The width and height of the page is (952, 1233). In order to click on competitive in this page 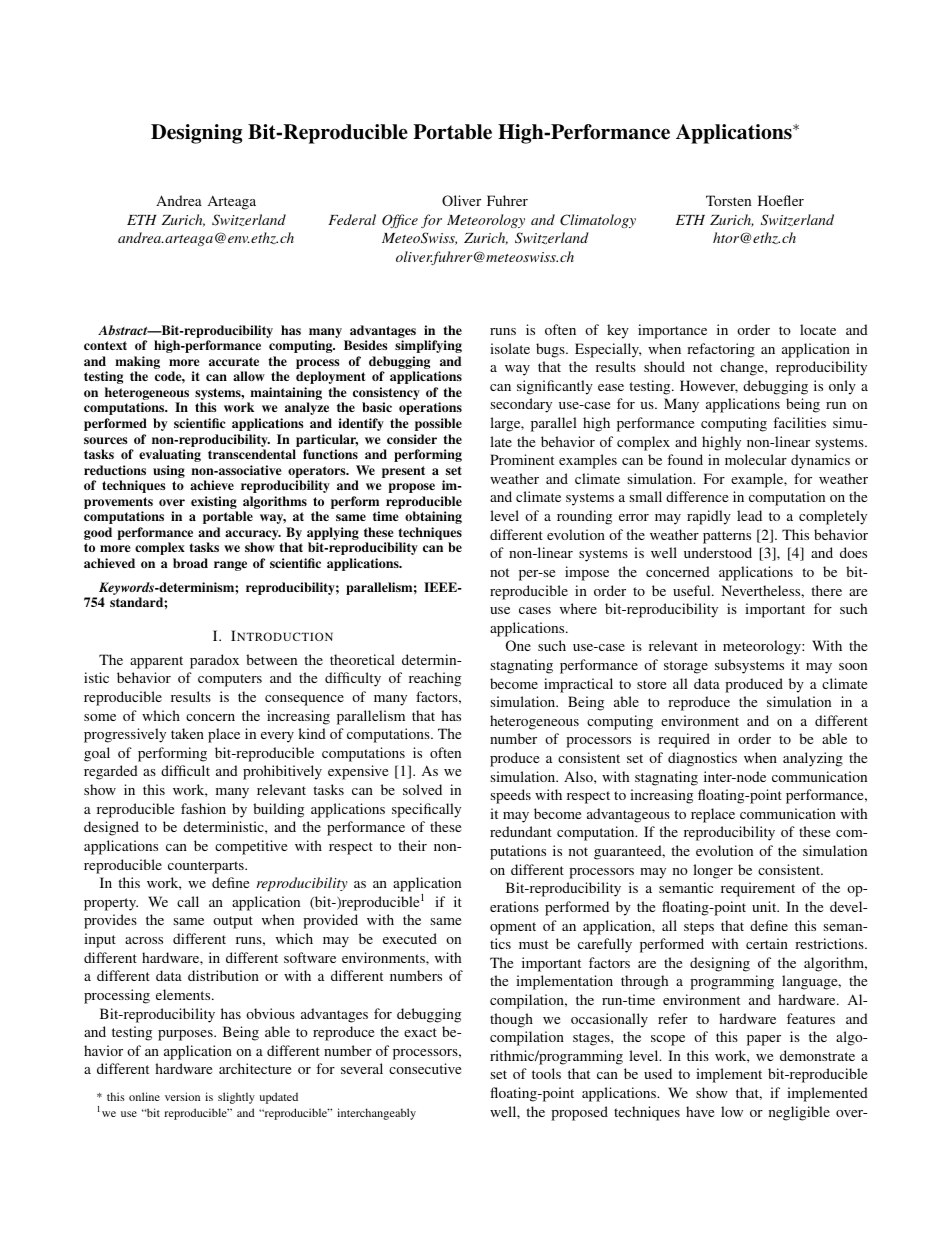, I will do `click(251, 847)`.
